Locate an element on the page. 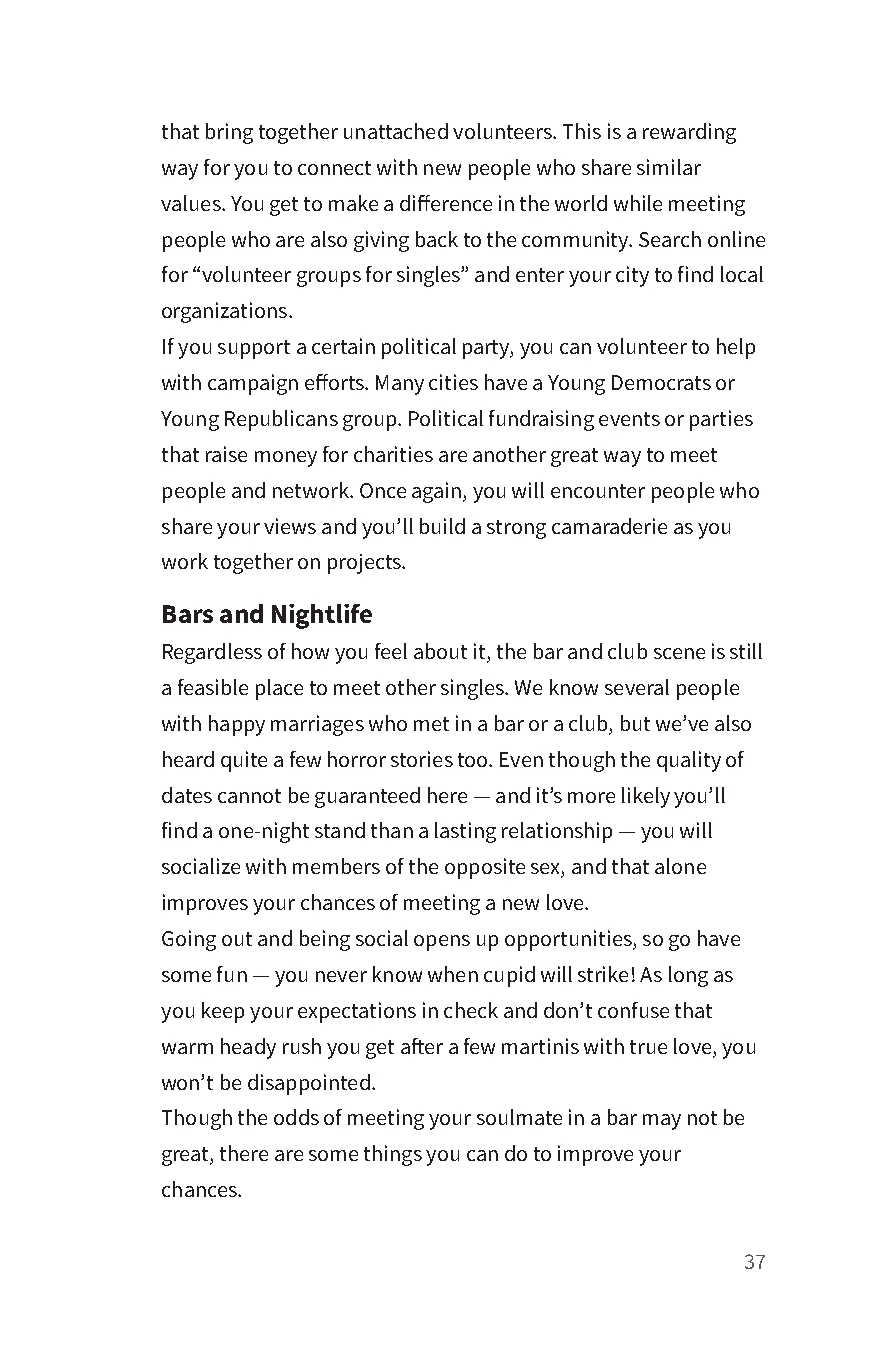 The width and height of the page is (887, 1372). similar is located at coordinates (669, 167).
